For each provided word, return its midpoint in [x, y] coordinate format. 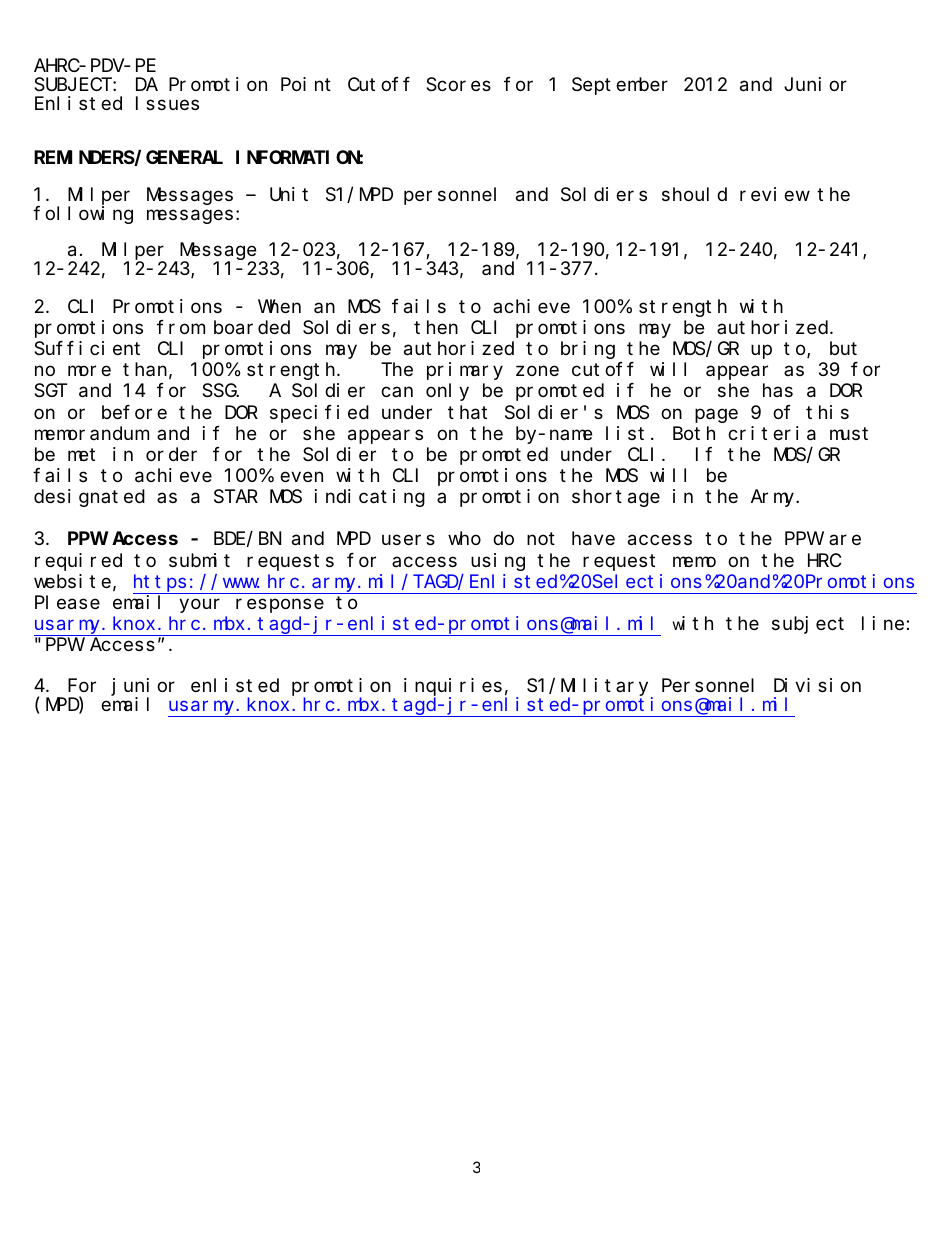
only [447, 392]
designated [89, 498]
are [845, 540]
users [408, 540]
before [134, 412]
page [716, 415]
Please [67, 602]
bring [588, 350]
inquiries [453, 688]
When [279, 306]
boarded [252, 327]
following [83, 215]
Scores [458, 85]
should [694, 194]
